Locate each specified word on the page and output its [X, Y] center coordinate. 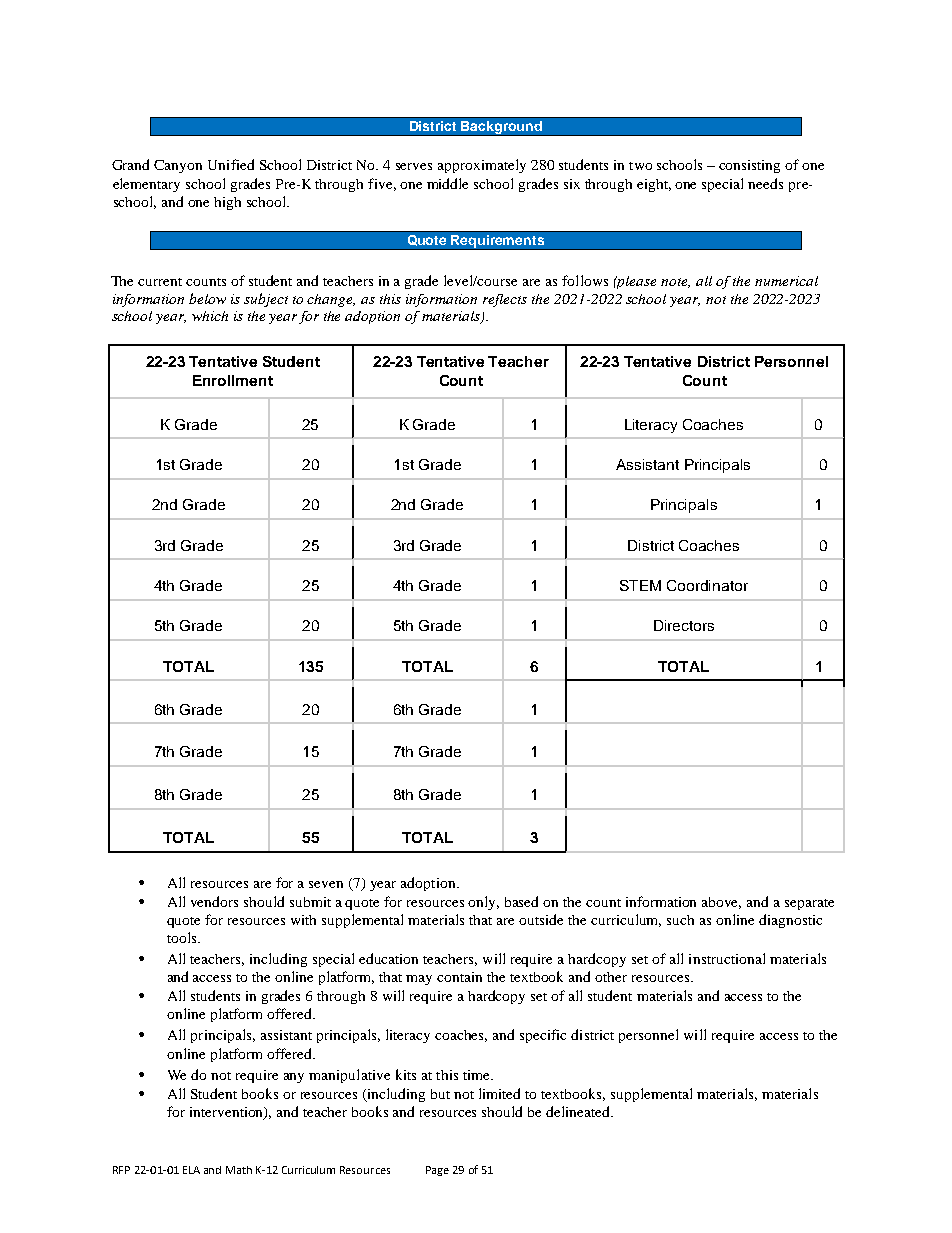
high [227, 203]
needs [765, 183]
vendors [214, 901]
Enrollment [233, 380]
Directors [684, 625]
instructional [727, 958]
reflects [505, 300]
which [210, 316]
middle [447, 183]
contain [459, 977]
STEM [640, 585]
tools [183, 937]
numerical [786, 281]
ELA [191, 1170]
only [483, 903]
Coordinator [707, 585]
